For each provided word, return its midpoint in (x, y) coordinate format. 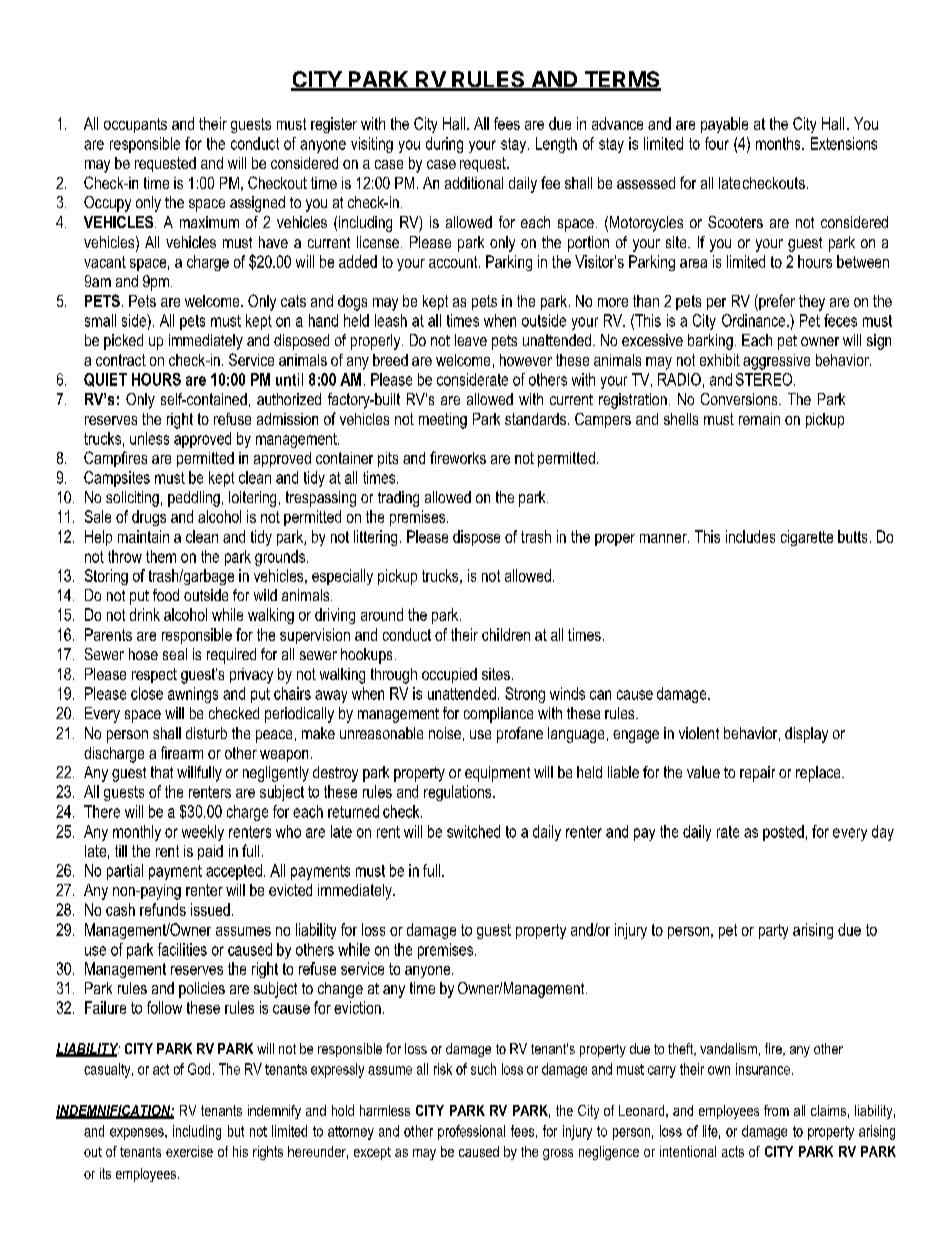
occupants (135, 125)
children (506, 634)
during (444, 145)
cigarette (807, 538)
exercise (189, 1151)
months (779, 143)
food (166, 595)
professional (471, 1132)
